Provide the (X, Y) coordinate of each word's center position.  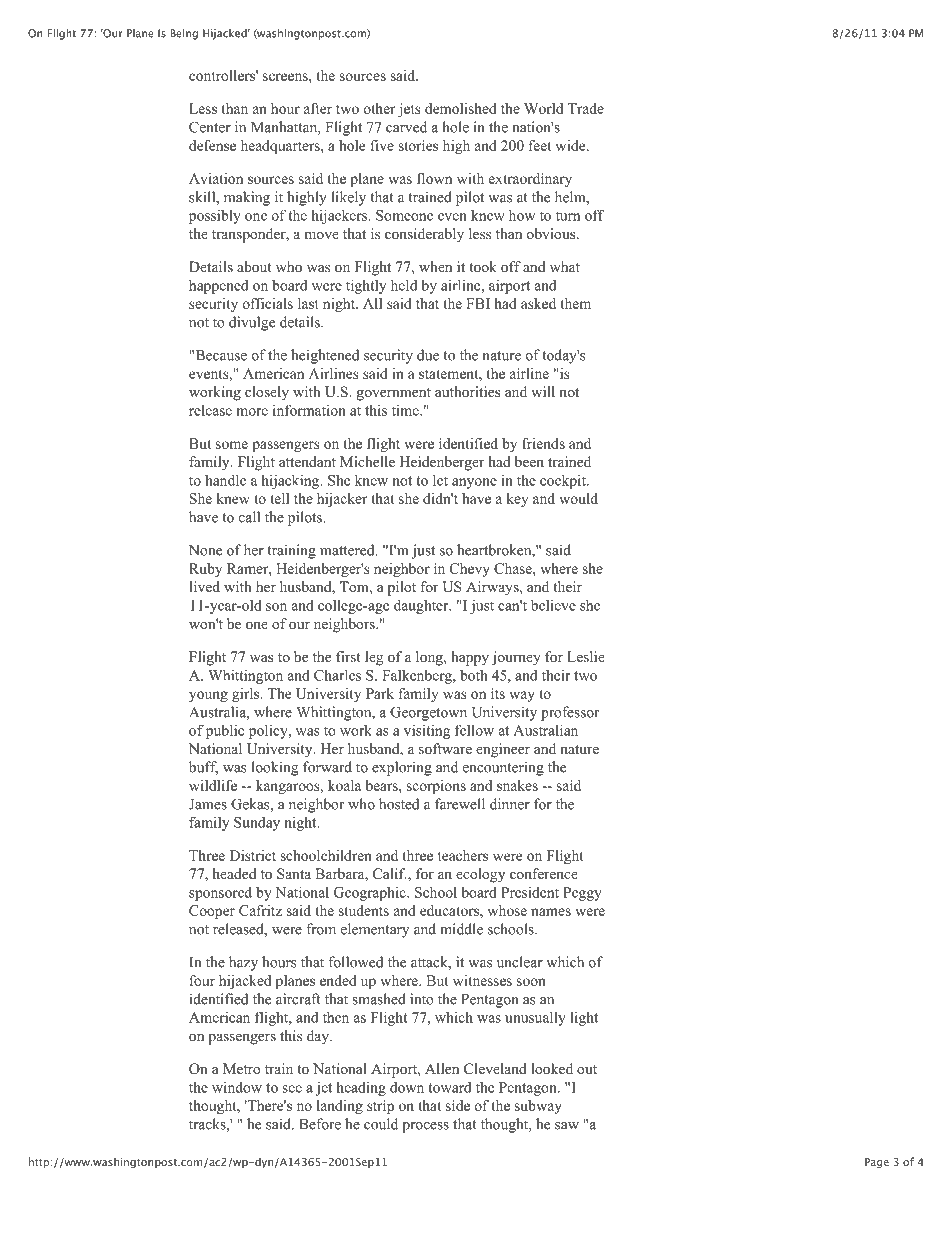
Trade (586, 108)
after (318, 108)
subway (538, 1107)
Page (877, 1163)
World (543, 108)
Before (320, 1124)
